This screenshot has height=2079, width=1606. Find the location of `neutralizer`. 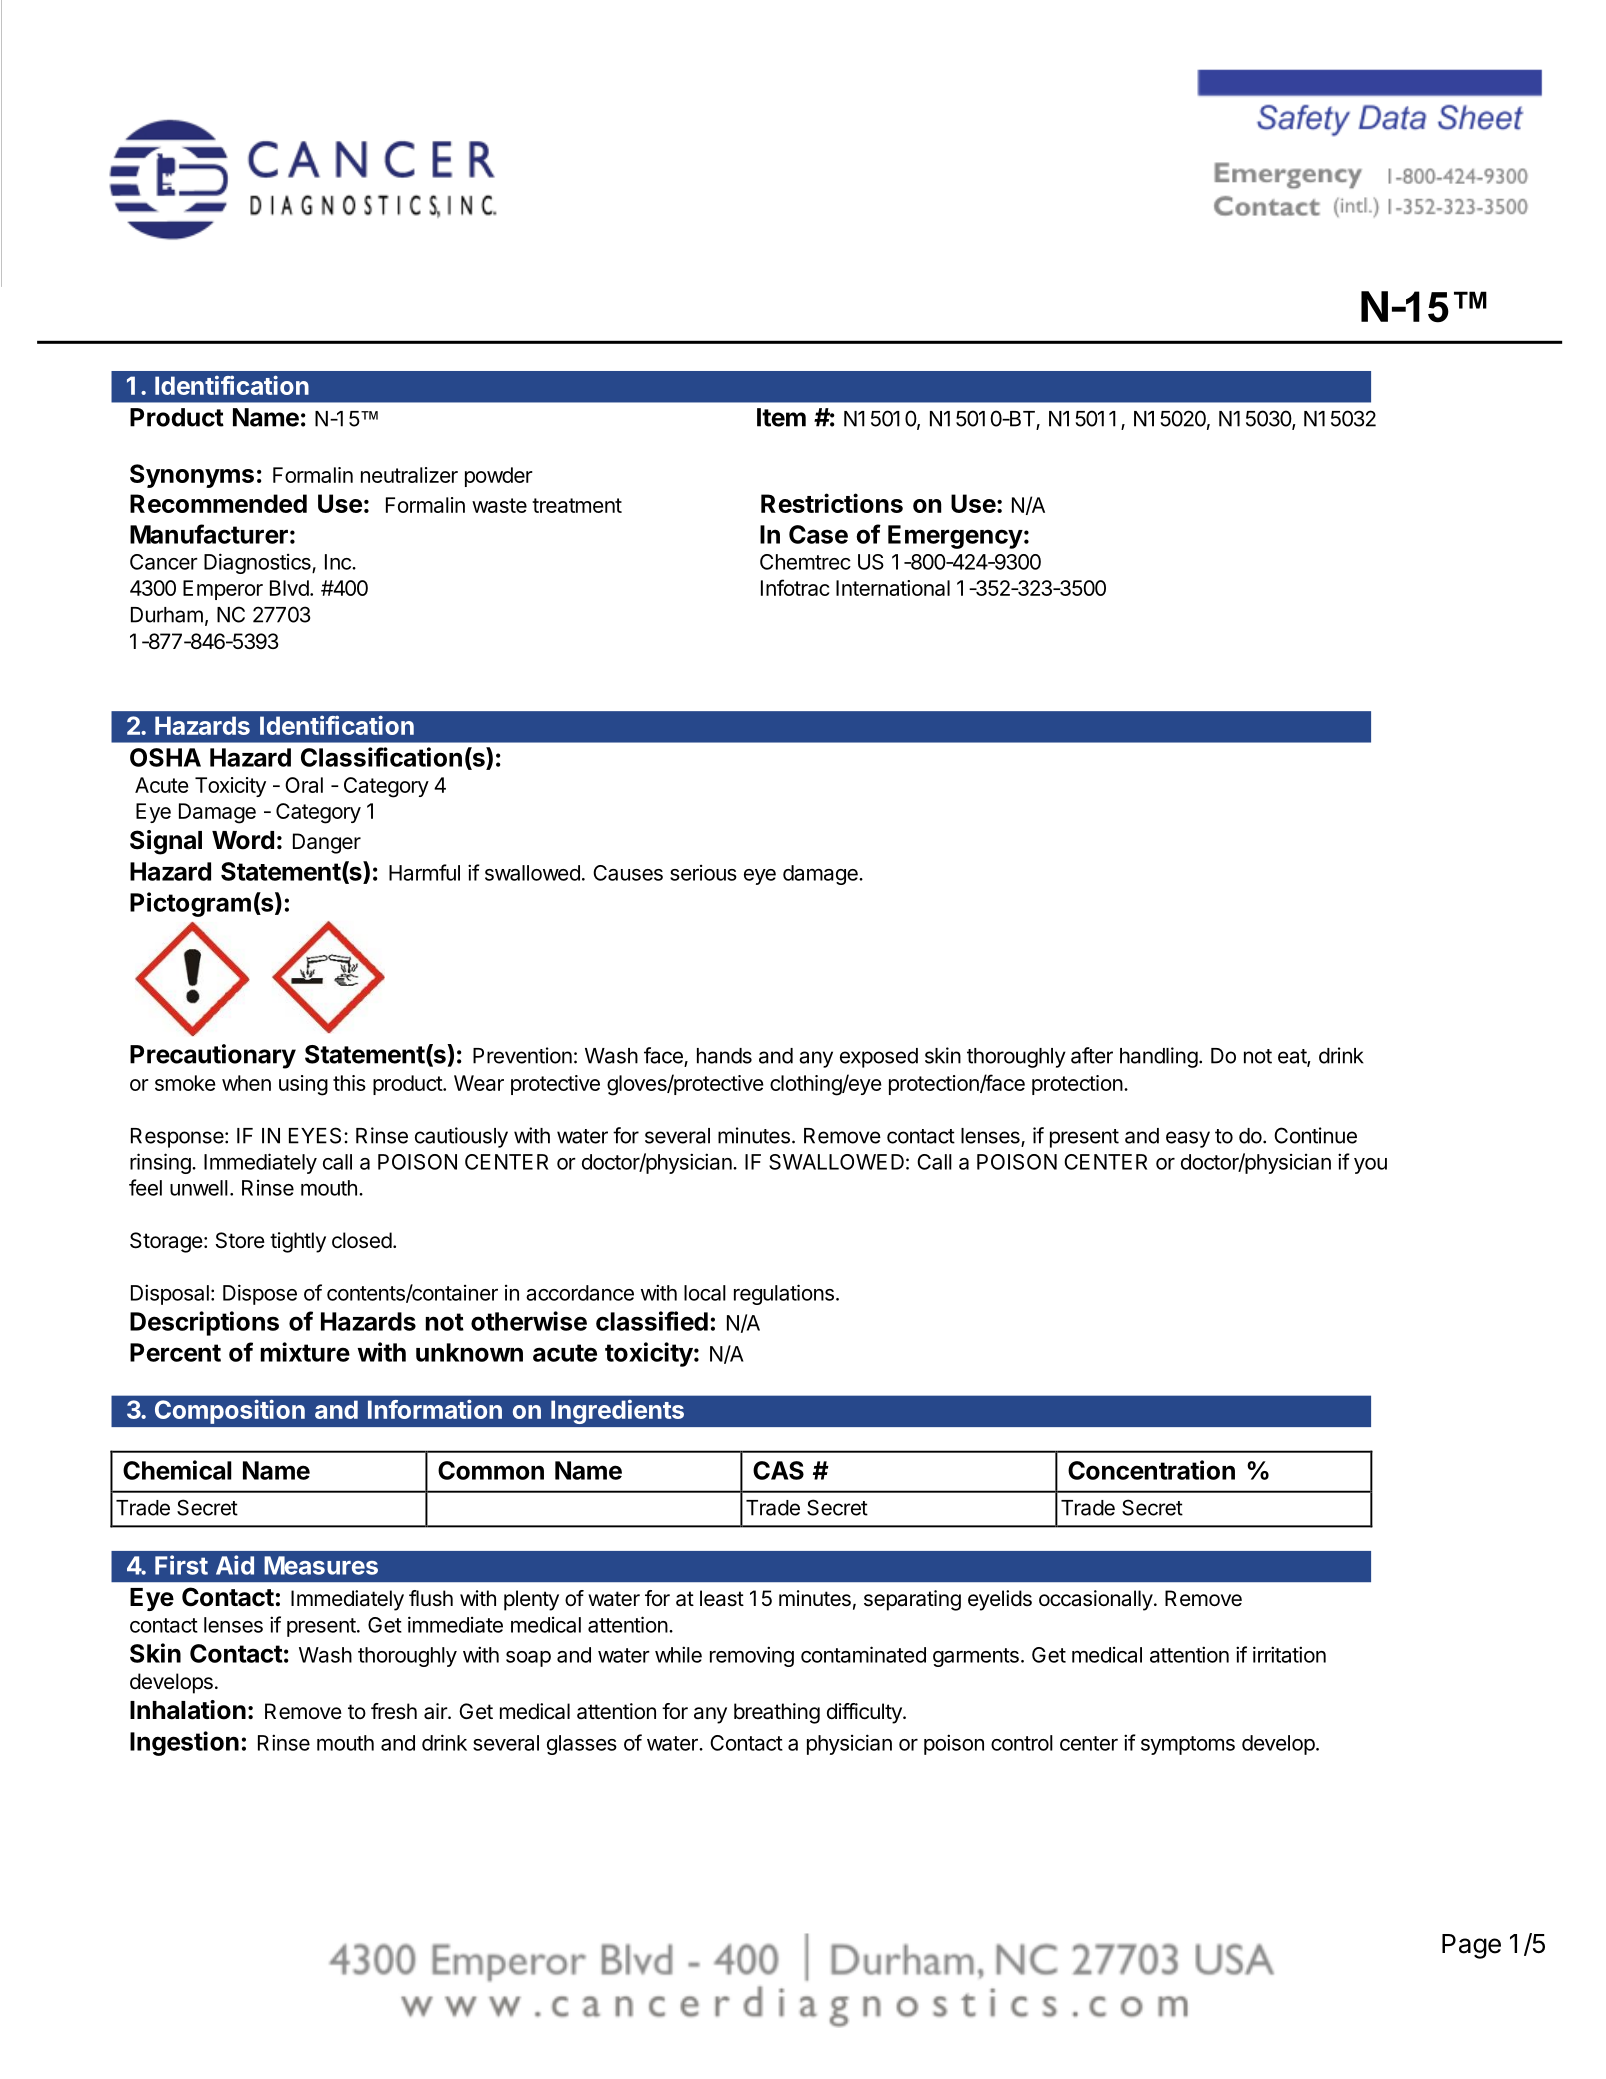

neutralizer is located at coordinates (409, 475).
